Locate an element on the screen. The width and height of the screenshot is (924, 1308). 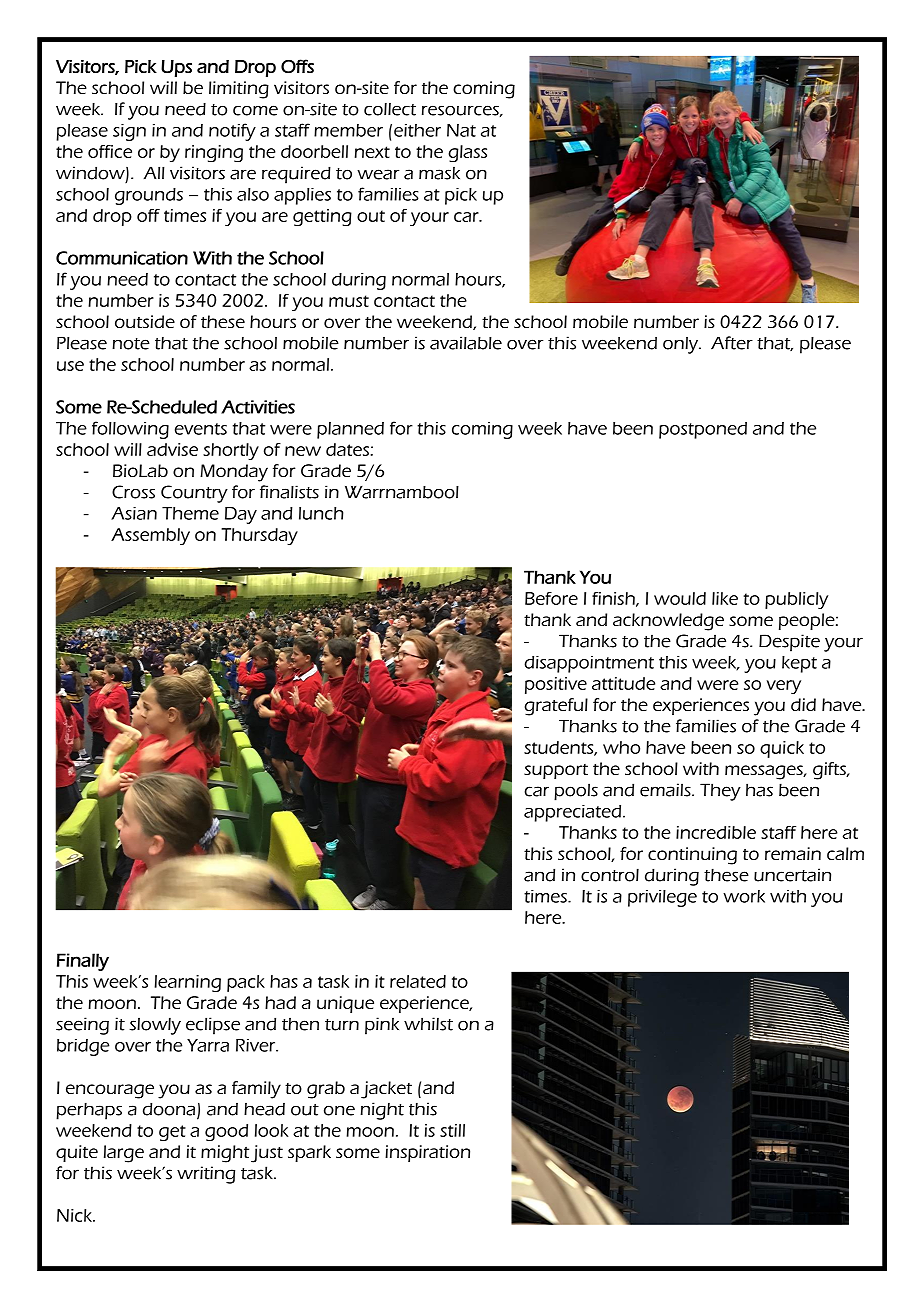
writing is located at coordinates (206, 1175).
